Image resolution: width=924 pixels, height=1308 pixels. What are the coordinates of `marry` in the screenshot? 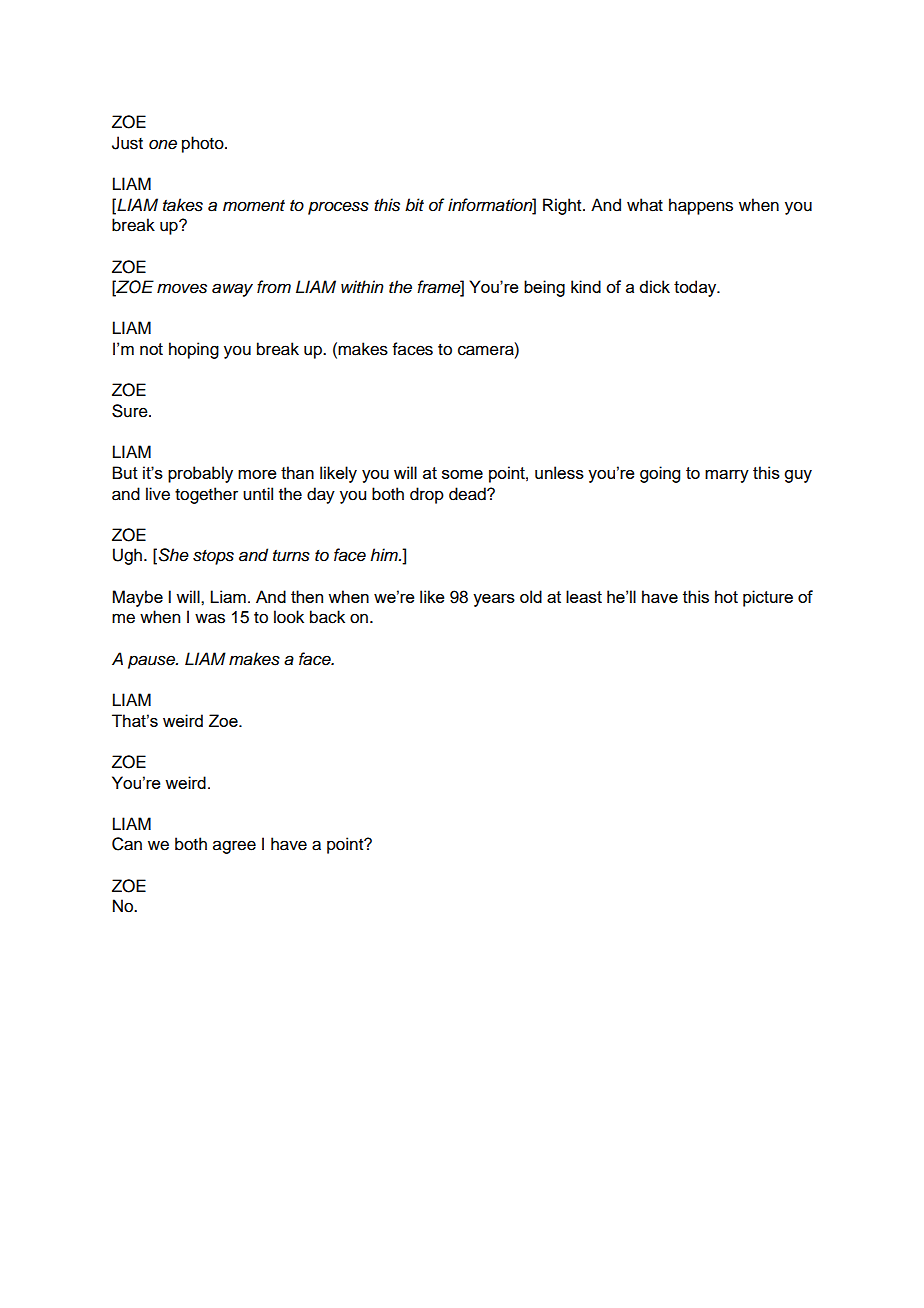 It's located at (727, 476).
